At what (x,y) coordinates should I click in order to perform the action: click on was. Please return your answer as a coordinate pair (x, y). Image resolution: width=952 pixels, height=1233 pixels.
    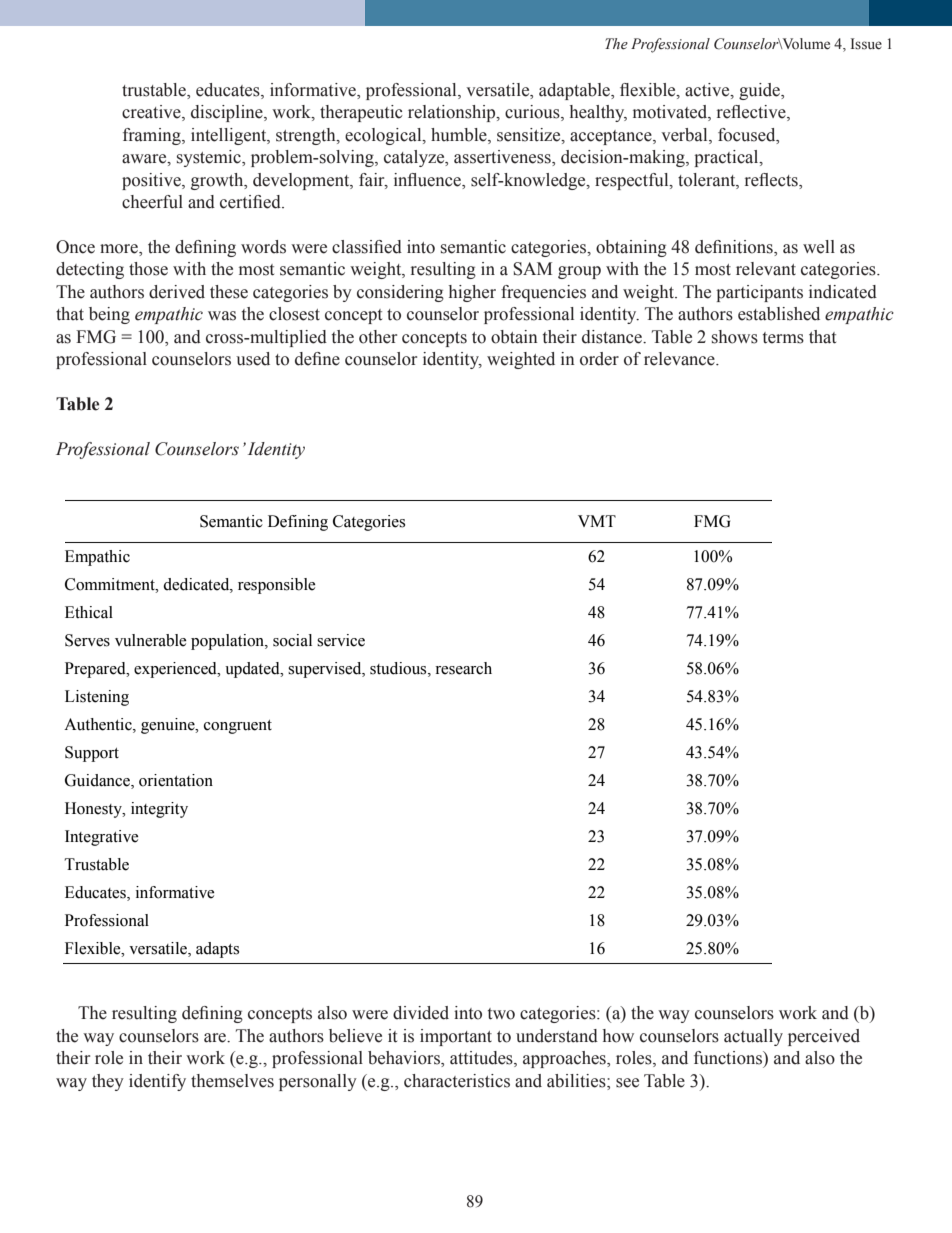
    Looking at the image, I should click on (222, 316).
